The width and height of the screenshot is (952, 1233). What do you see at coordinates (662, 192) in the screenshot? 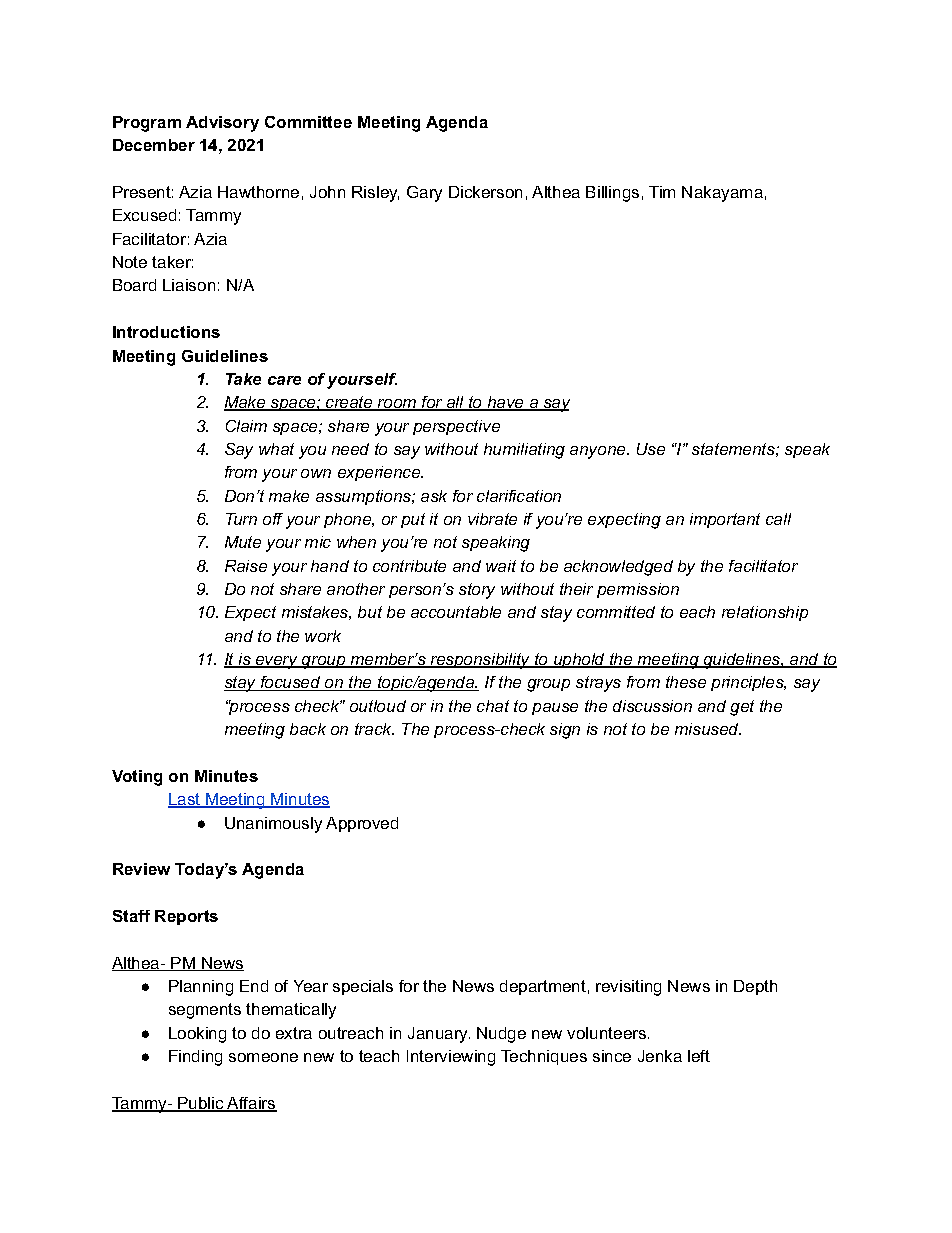
I see `Tim` at bounding box center [662, 192].
